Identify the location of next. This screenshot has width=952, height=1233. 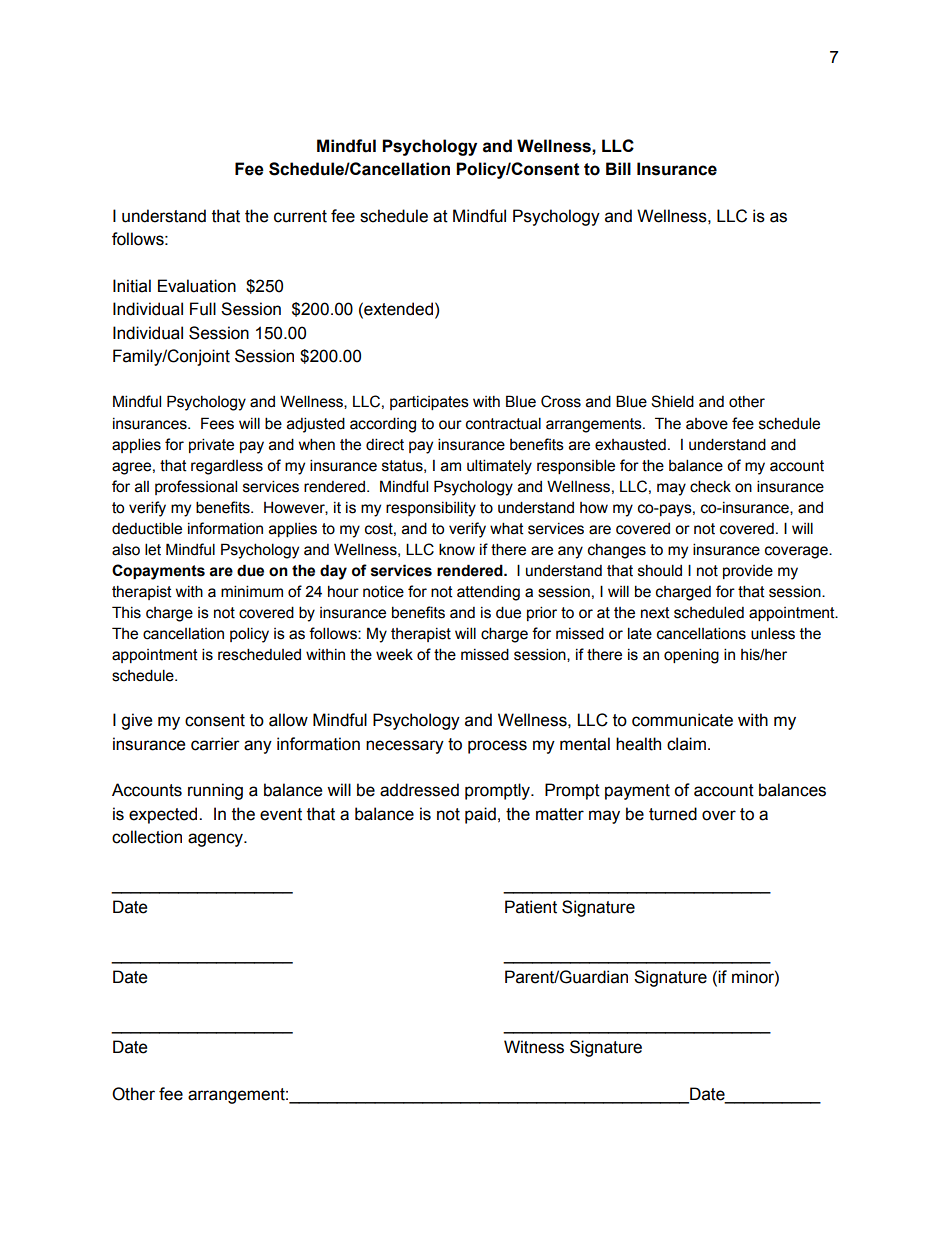
(655, 613).
